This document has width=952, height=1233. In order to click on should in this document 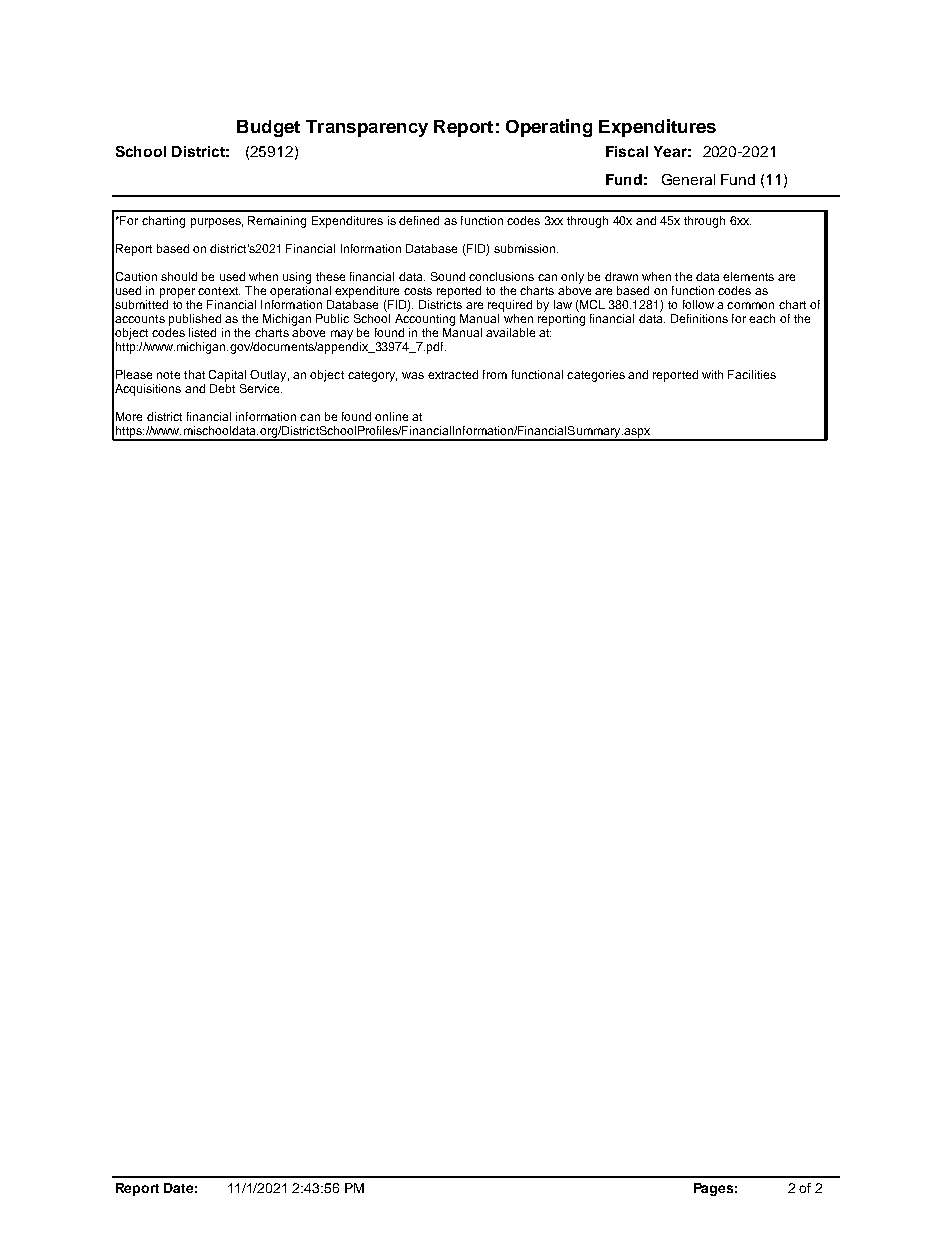, I will do `click(179, 276)`.
